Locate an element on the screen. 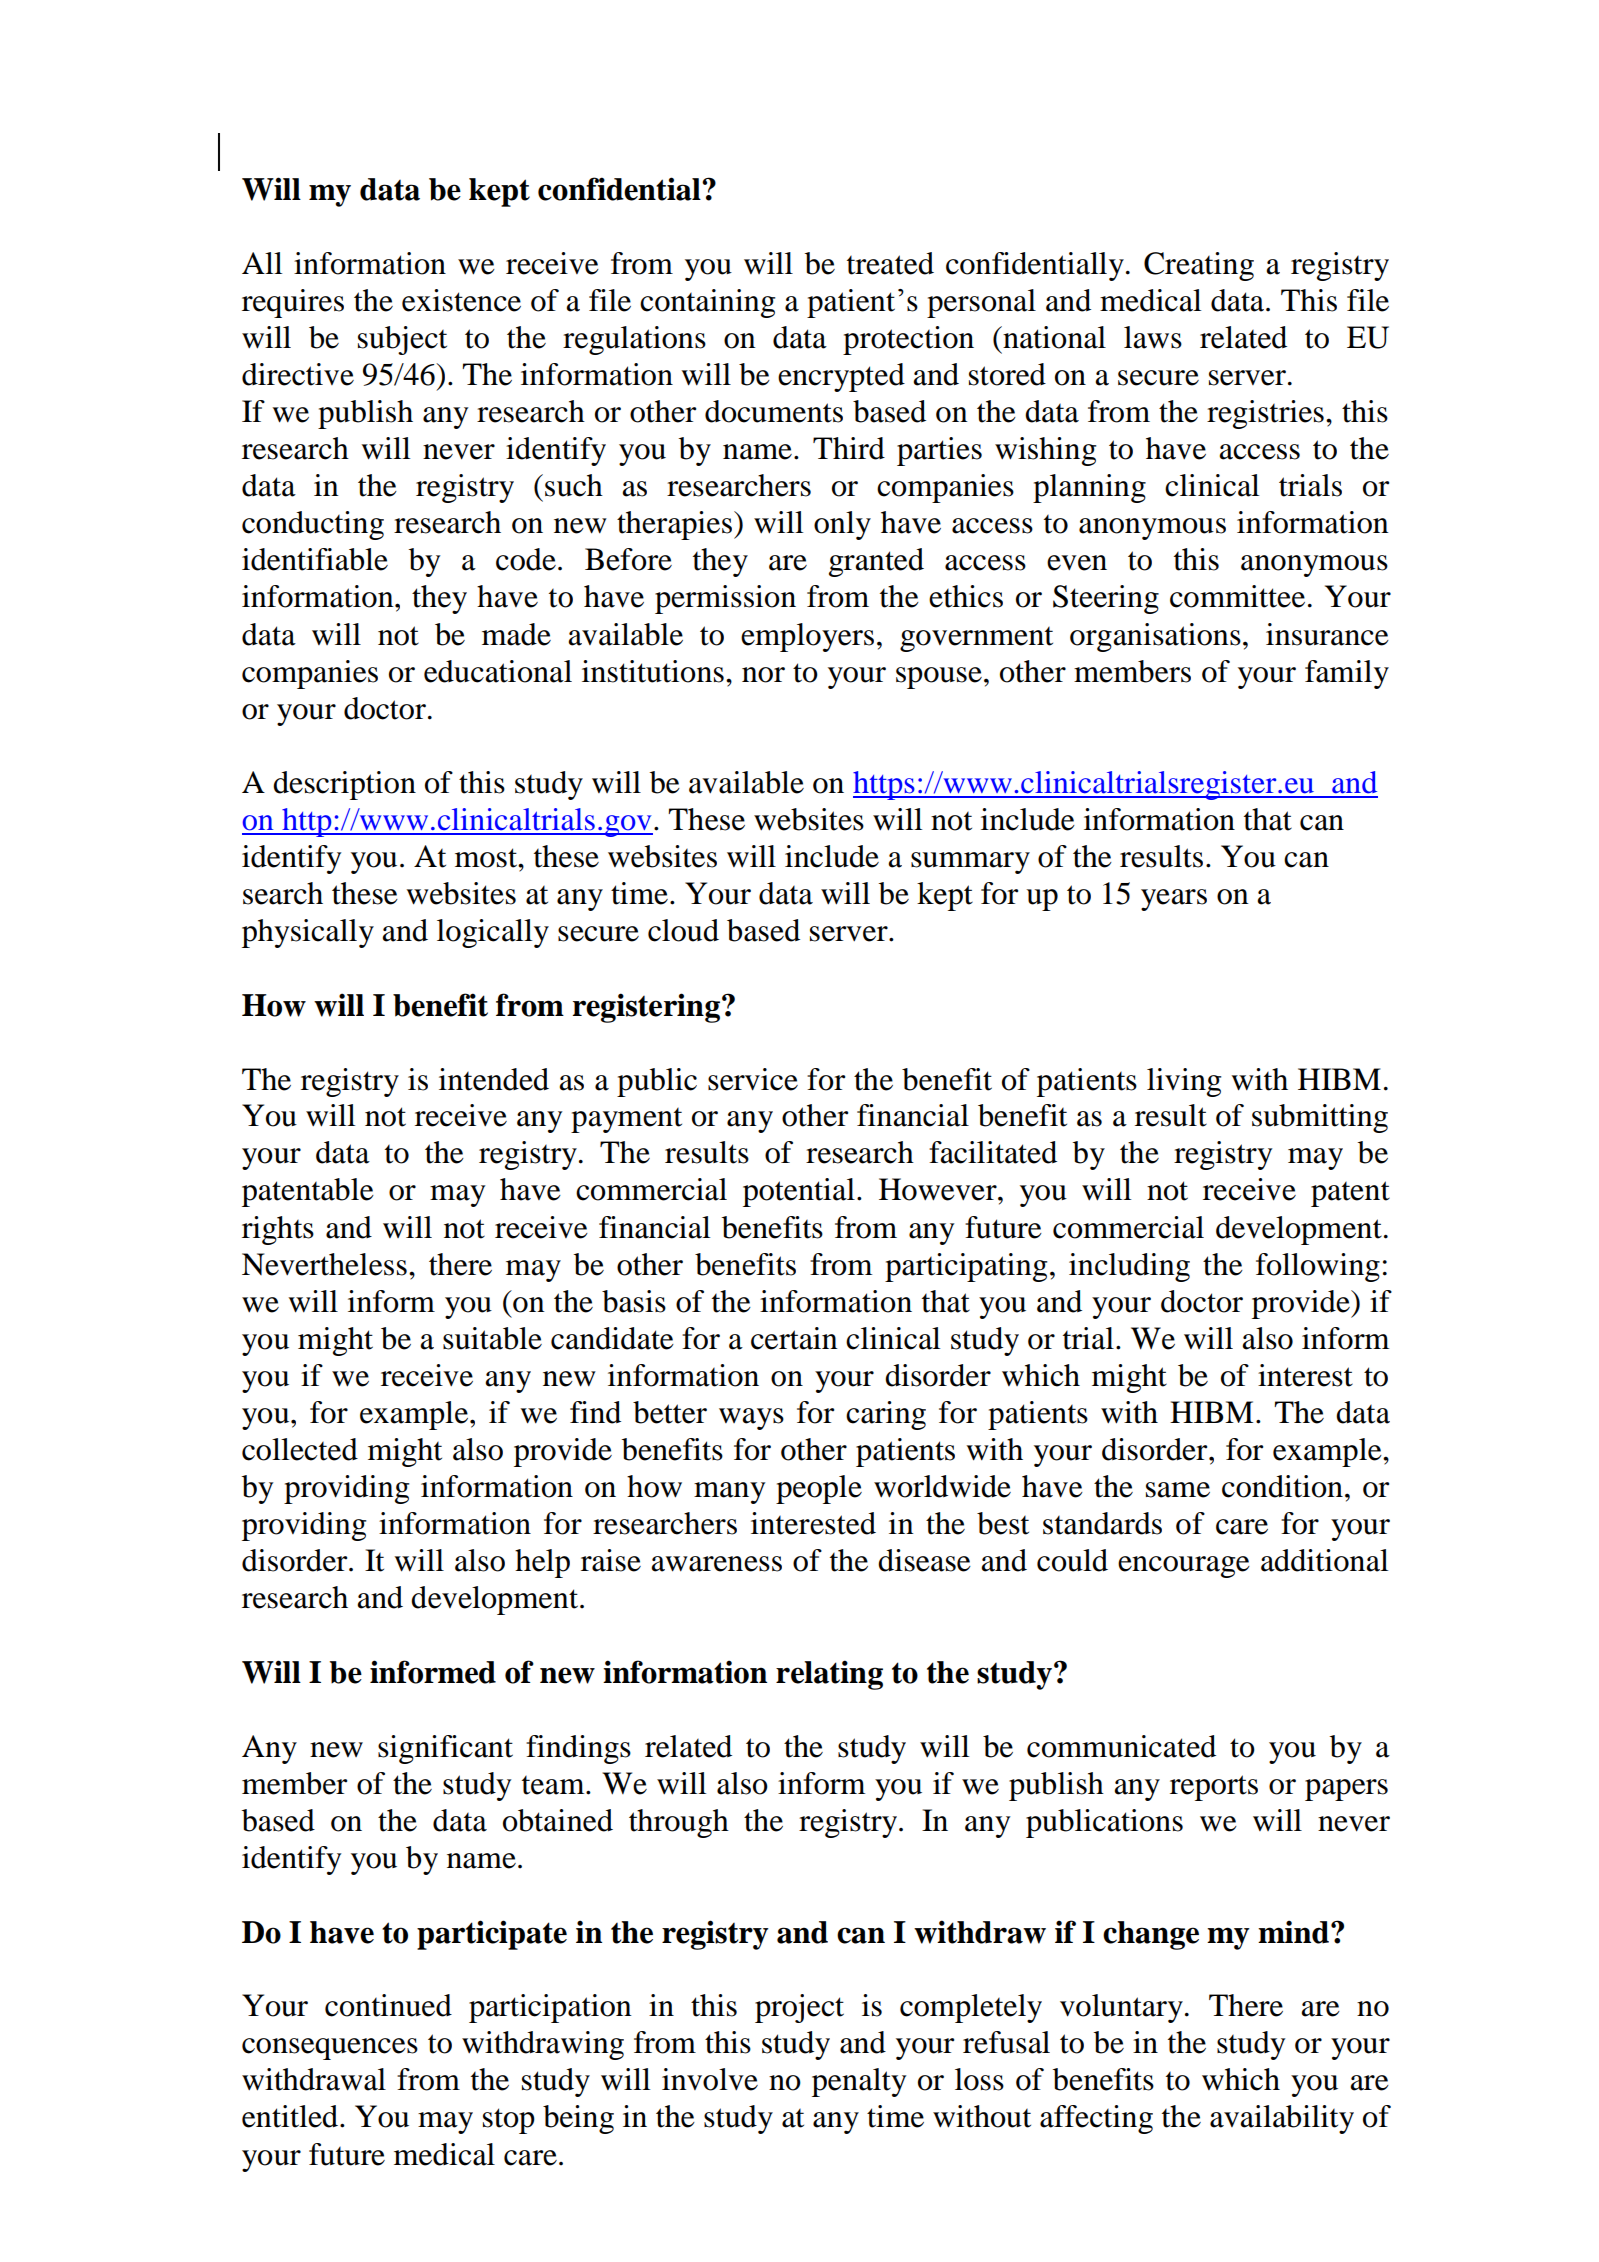 This screenshot has height=2262, width=1599. significant is located at coordinates (445, 1749).
